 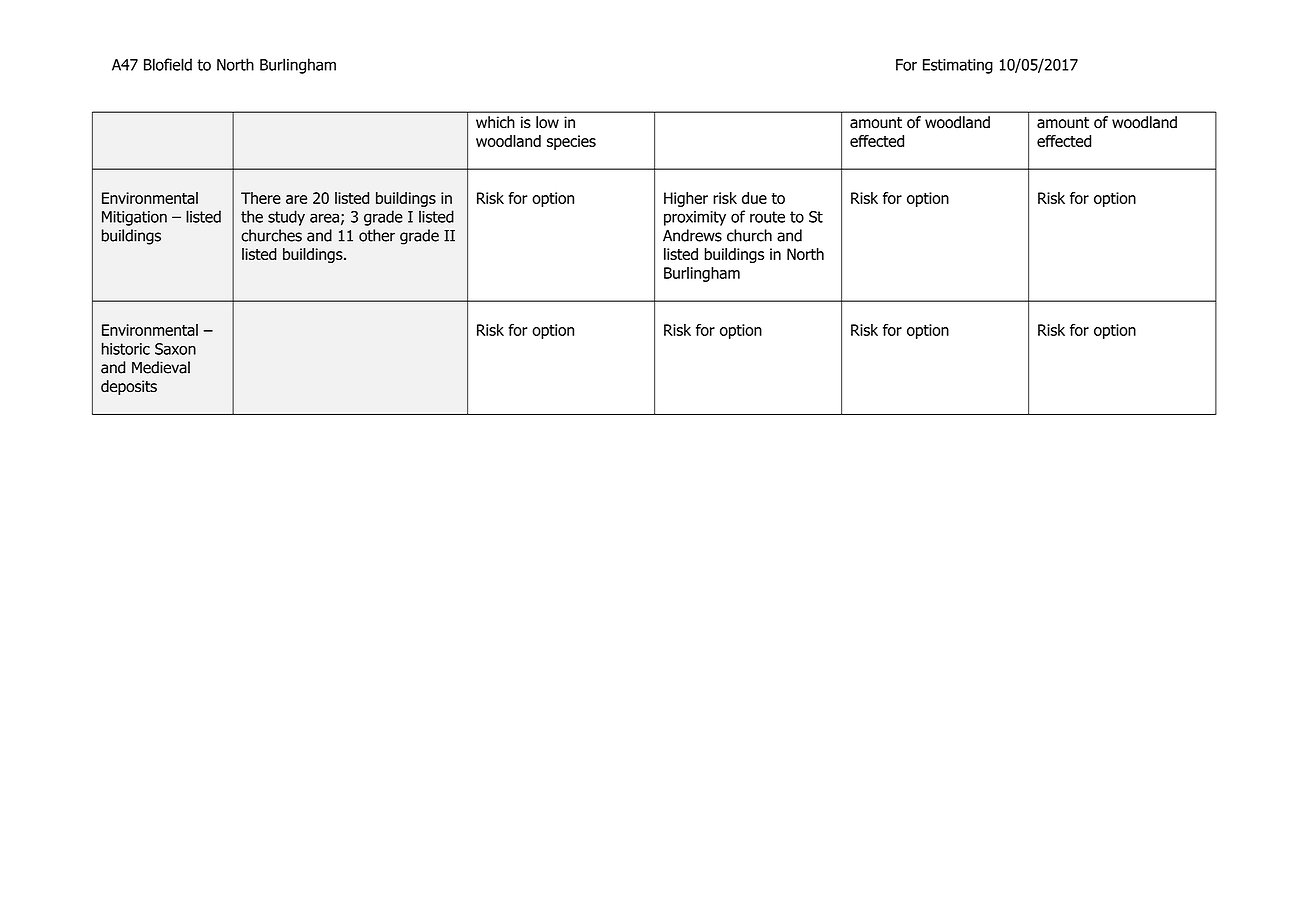 I want to click on Medieval, so click(x=161, y=367).
